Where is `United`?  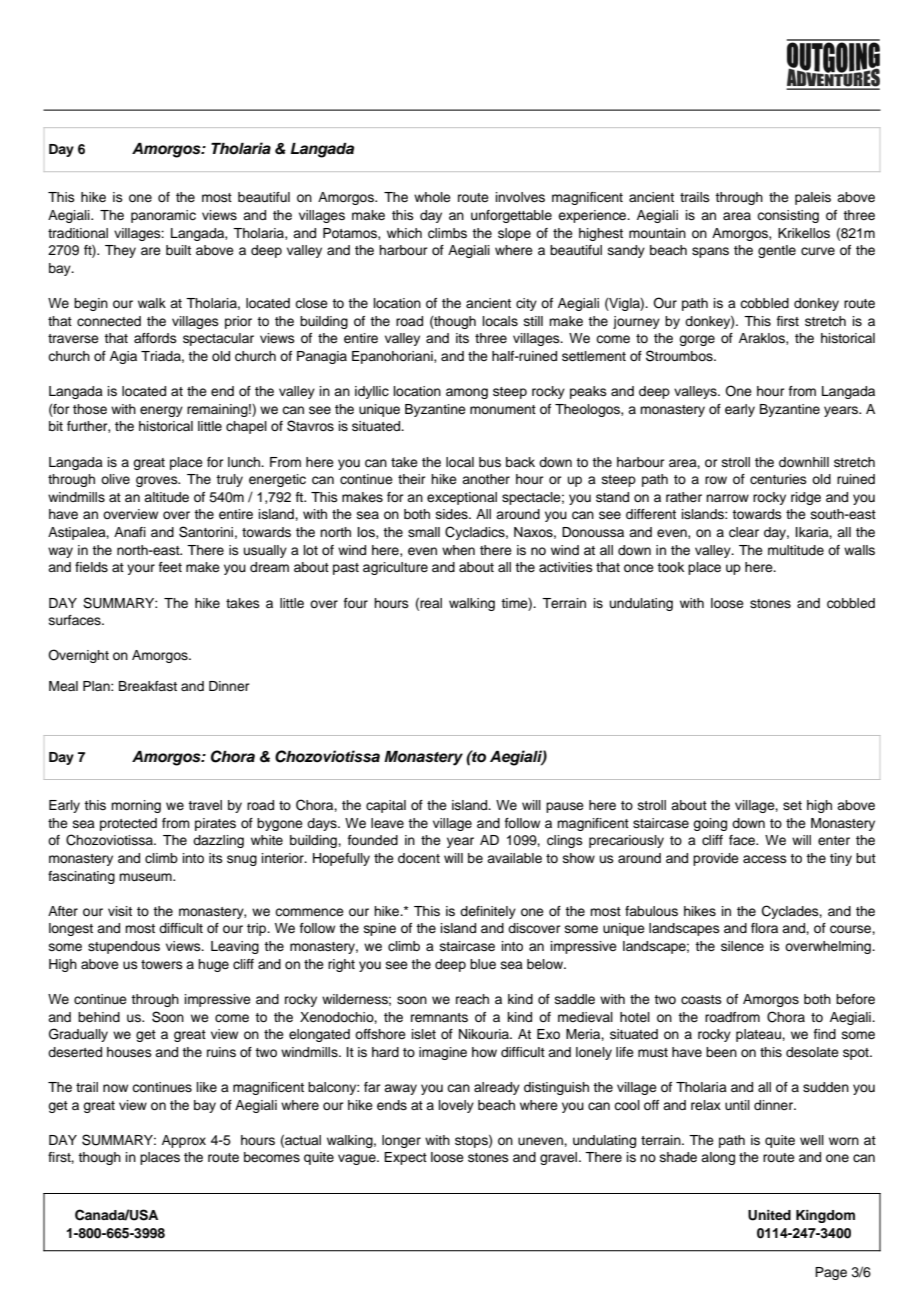 United is located at coordinates (769, 1215).
